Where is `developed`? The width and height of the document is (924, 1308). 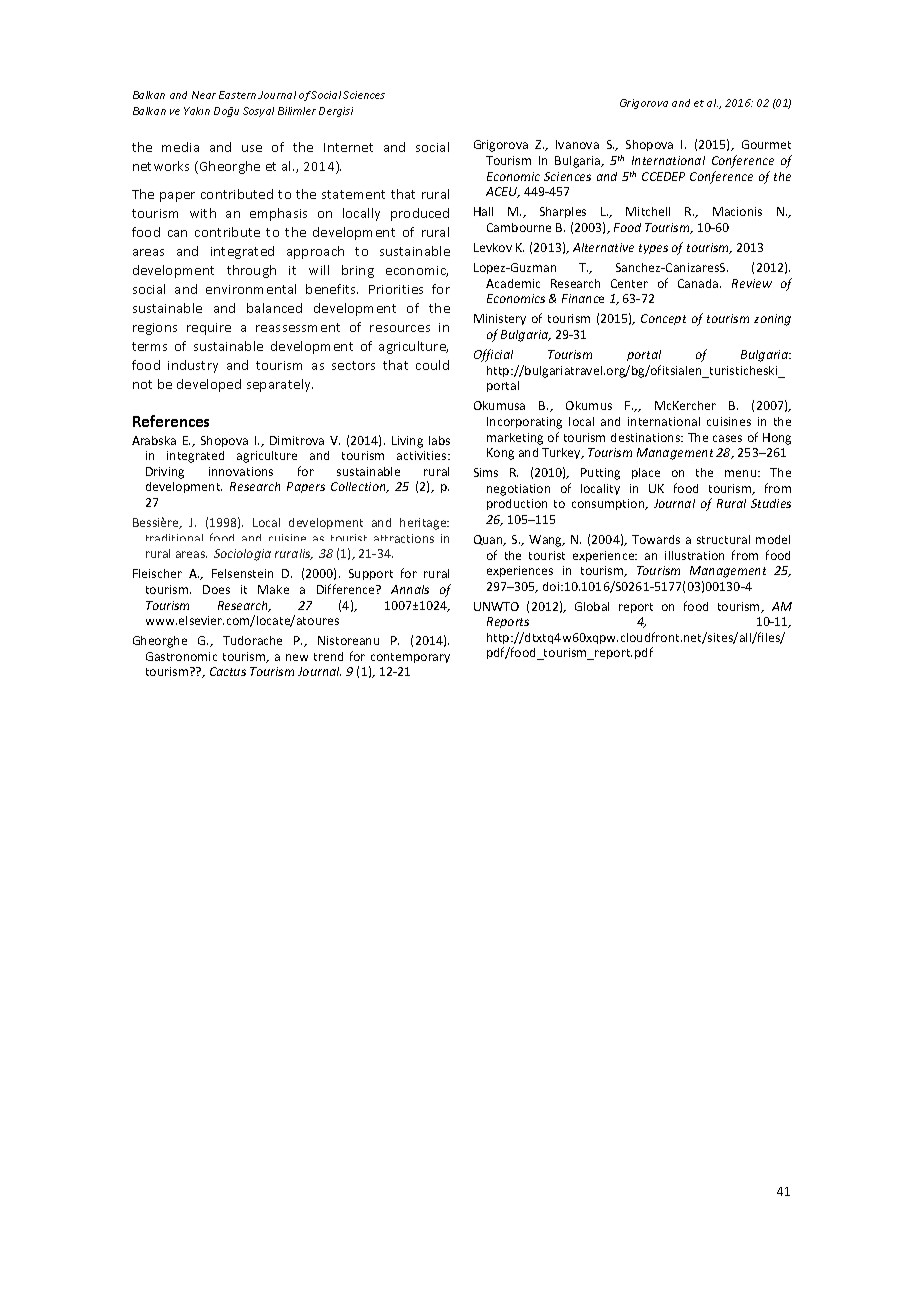 developed is located at coordinates (209, 385).
